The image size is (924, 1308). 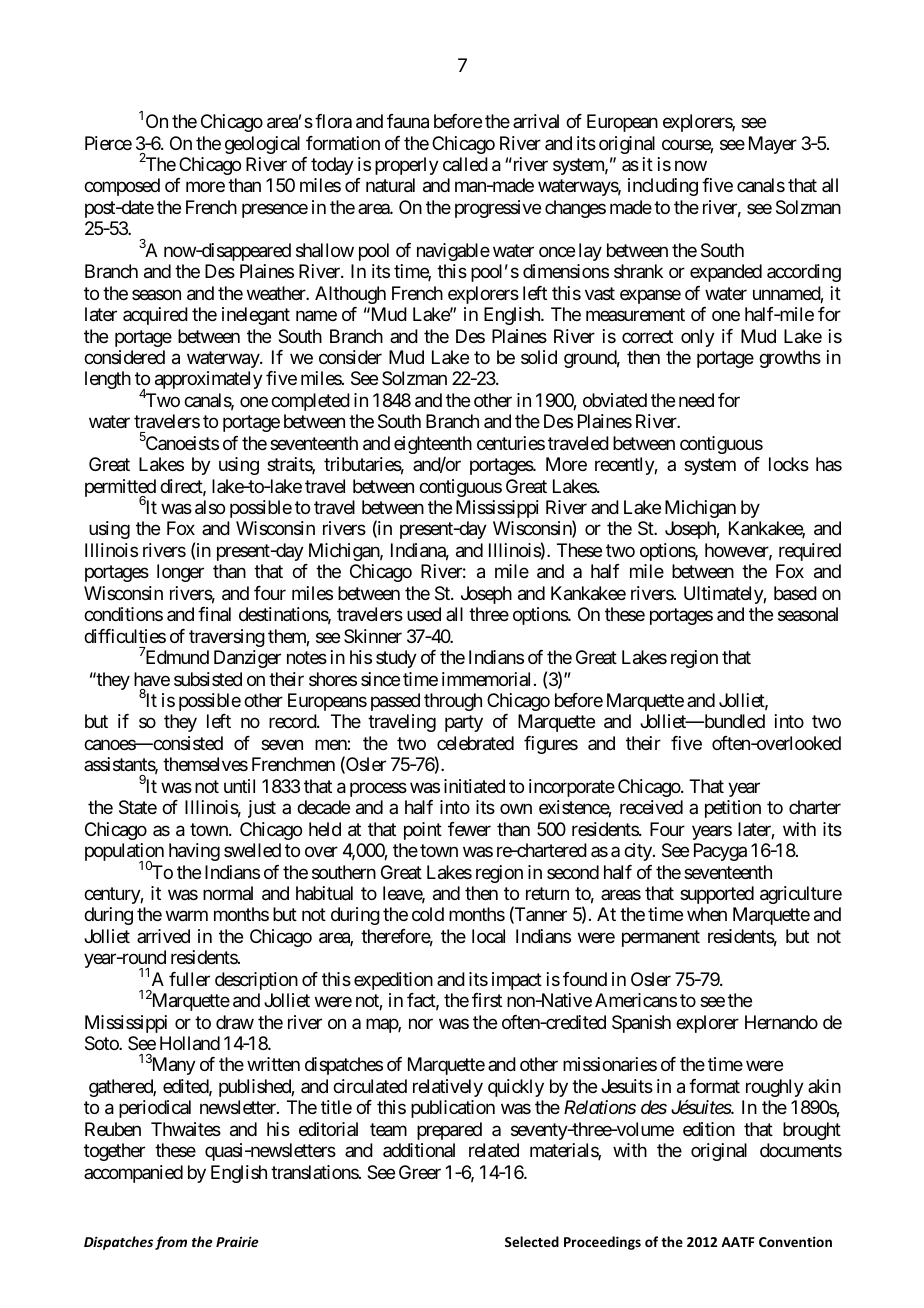 What do you see at coordinates (465, 164) in the page?
I see `called` at bounding box center [465, 164].
